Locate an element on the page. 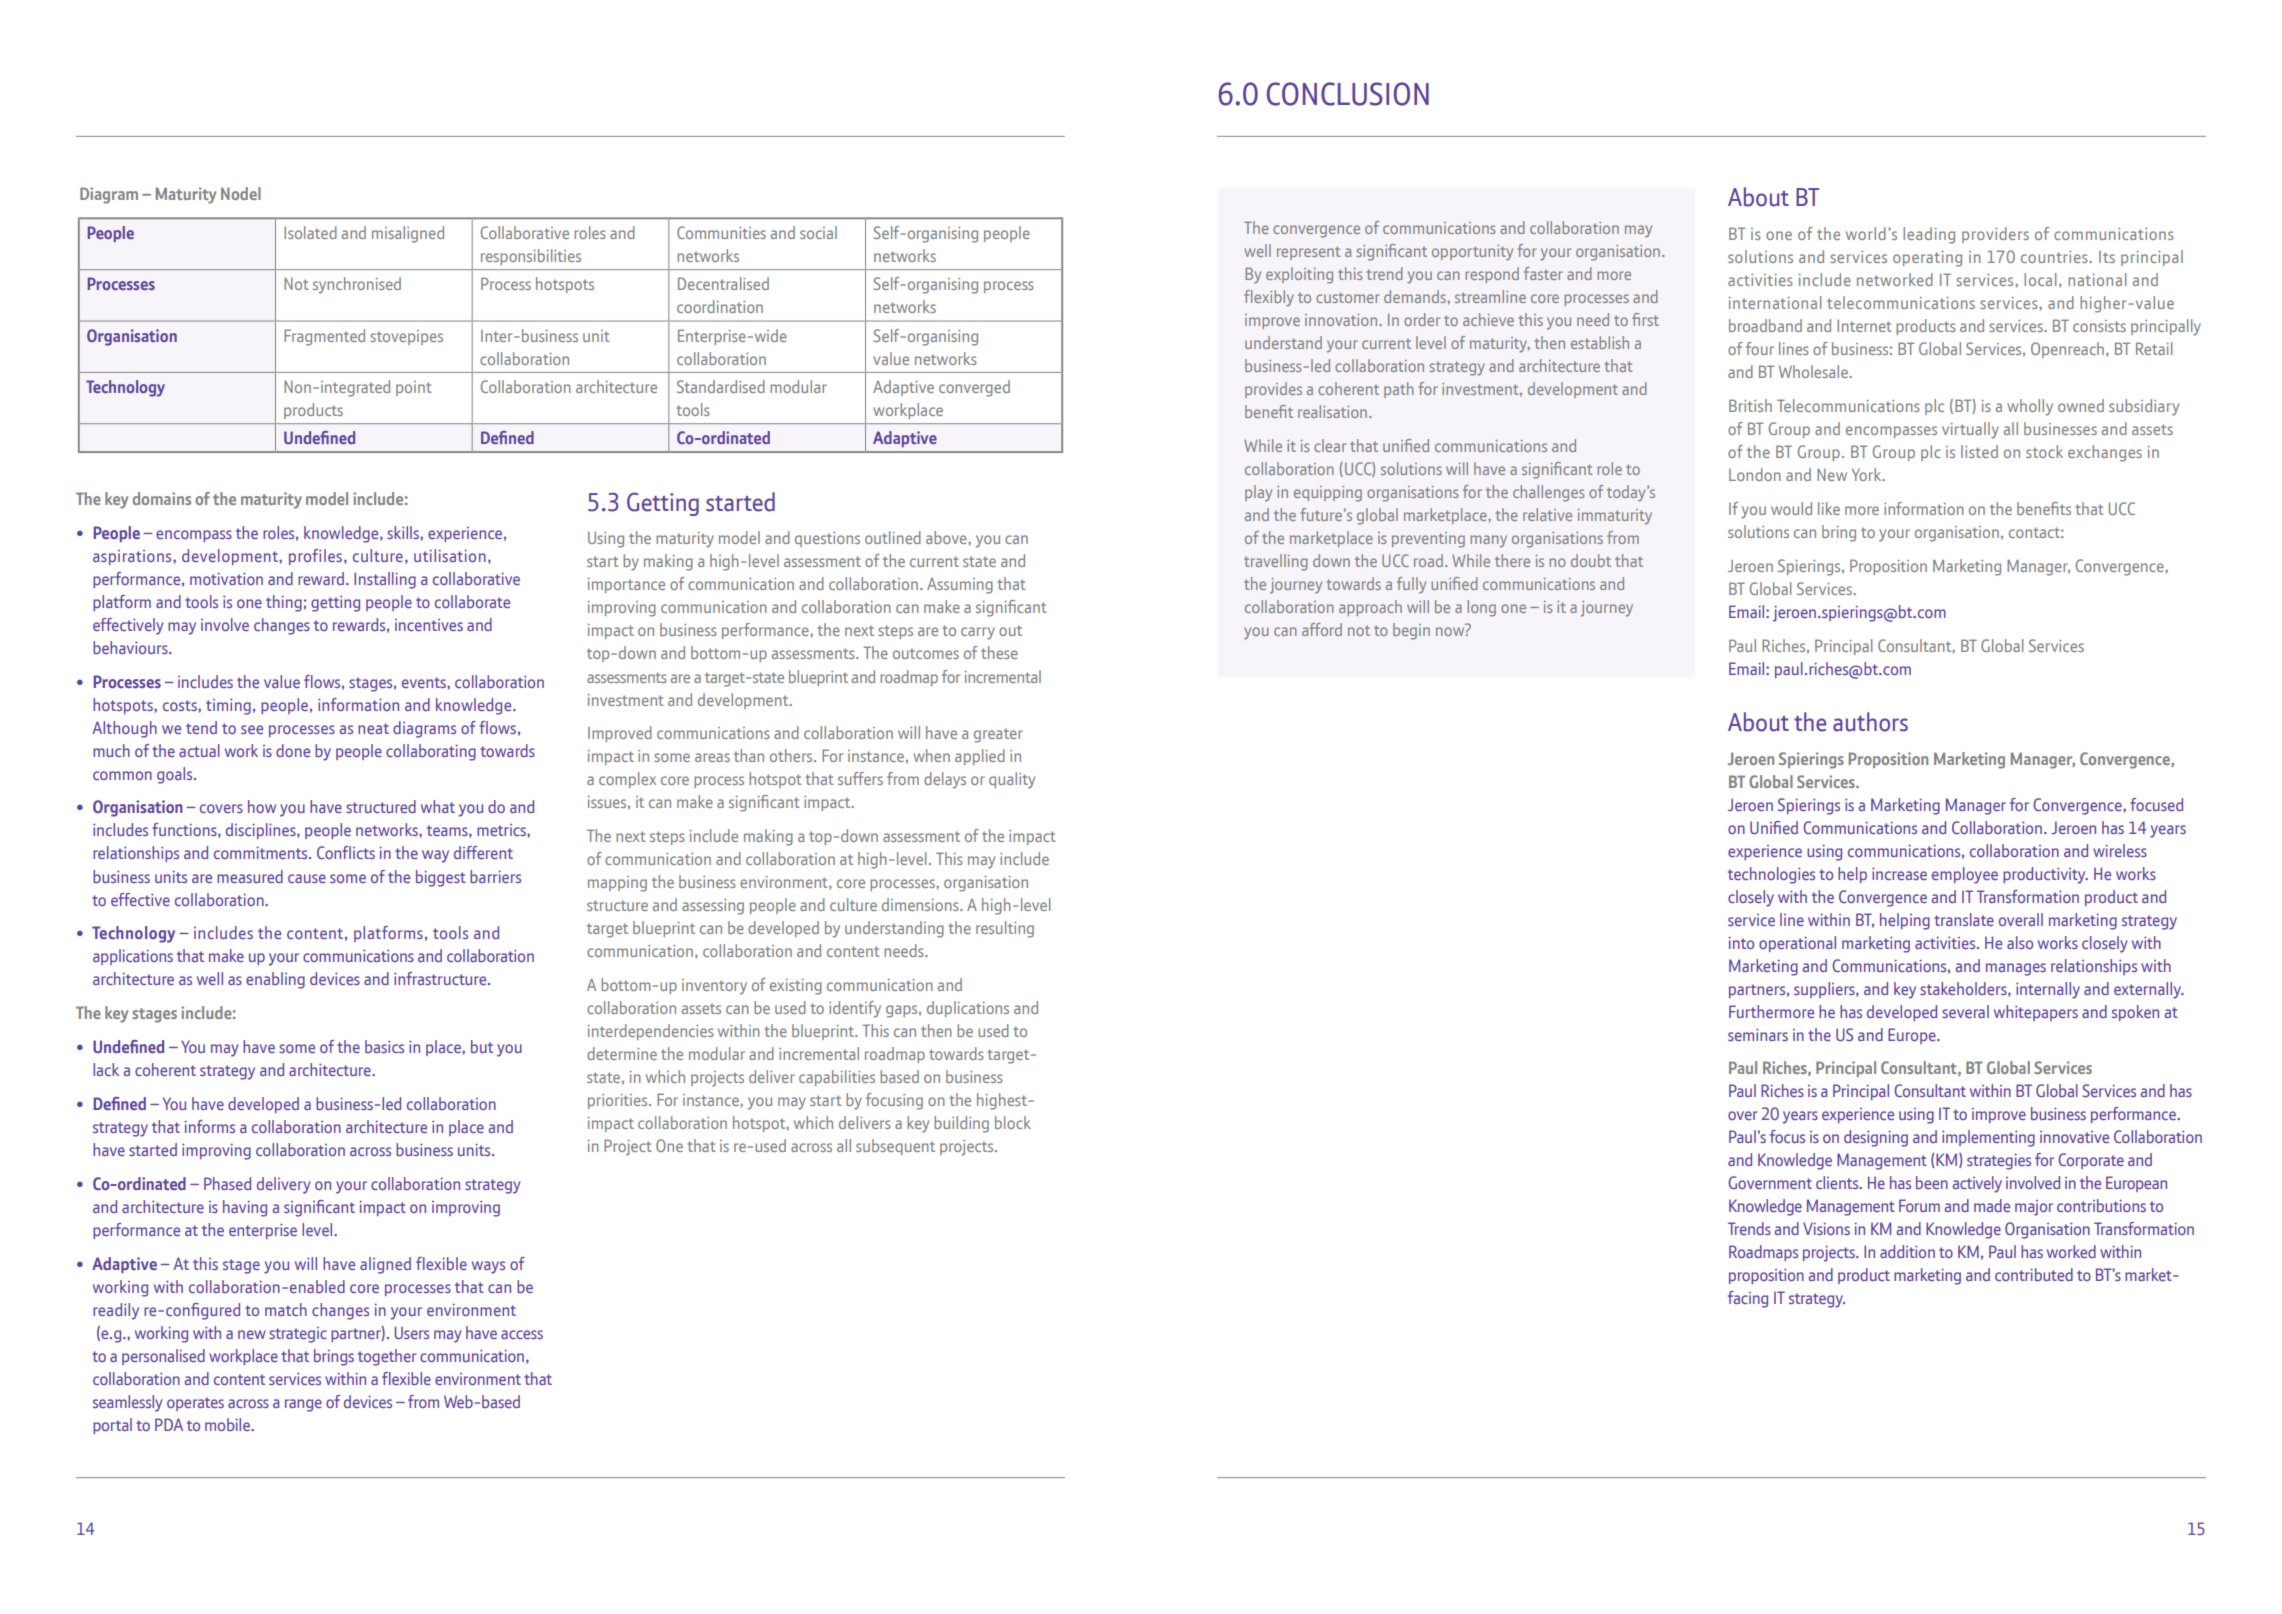 The image size is (2282, 1614). done is located at coordinates (293, 750).
